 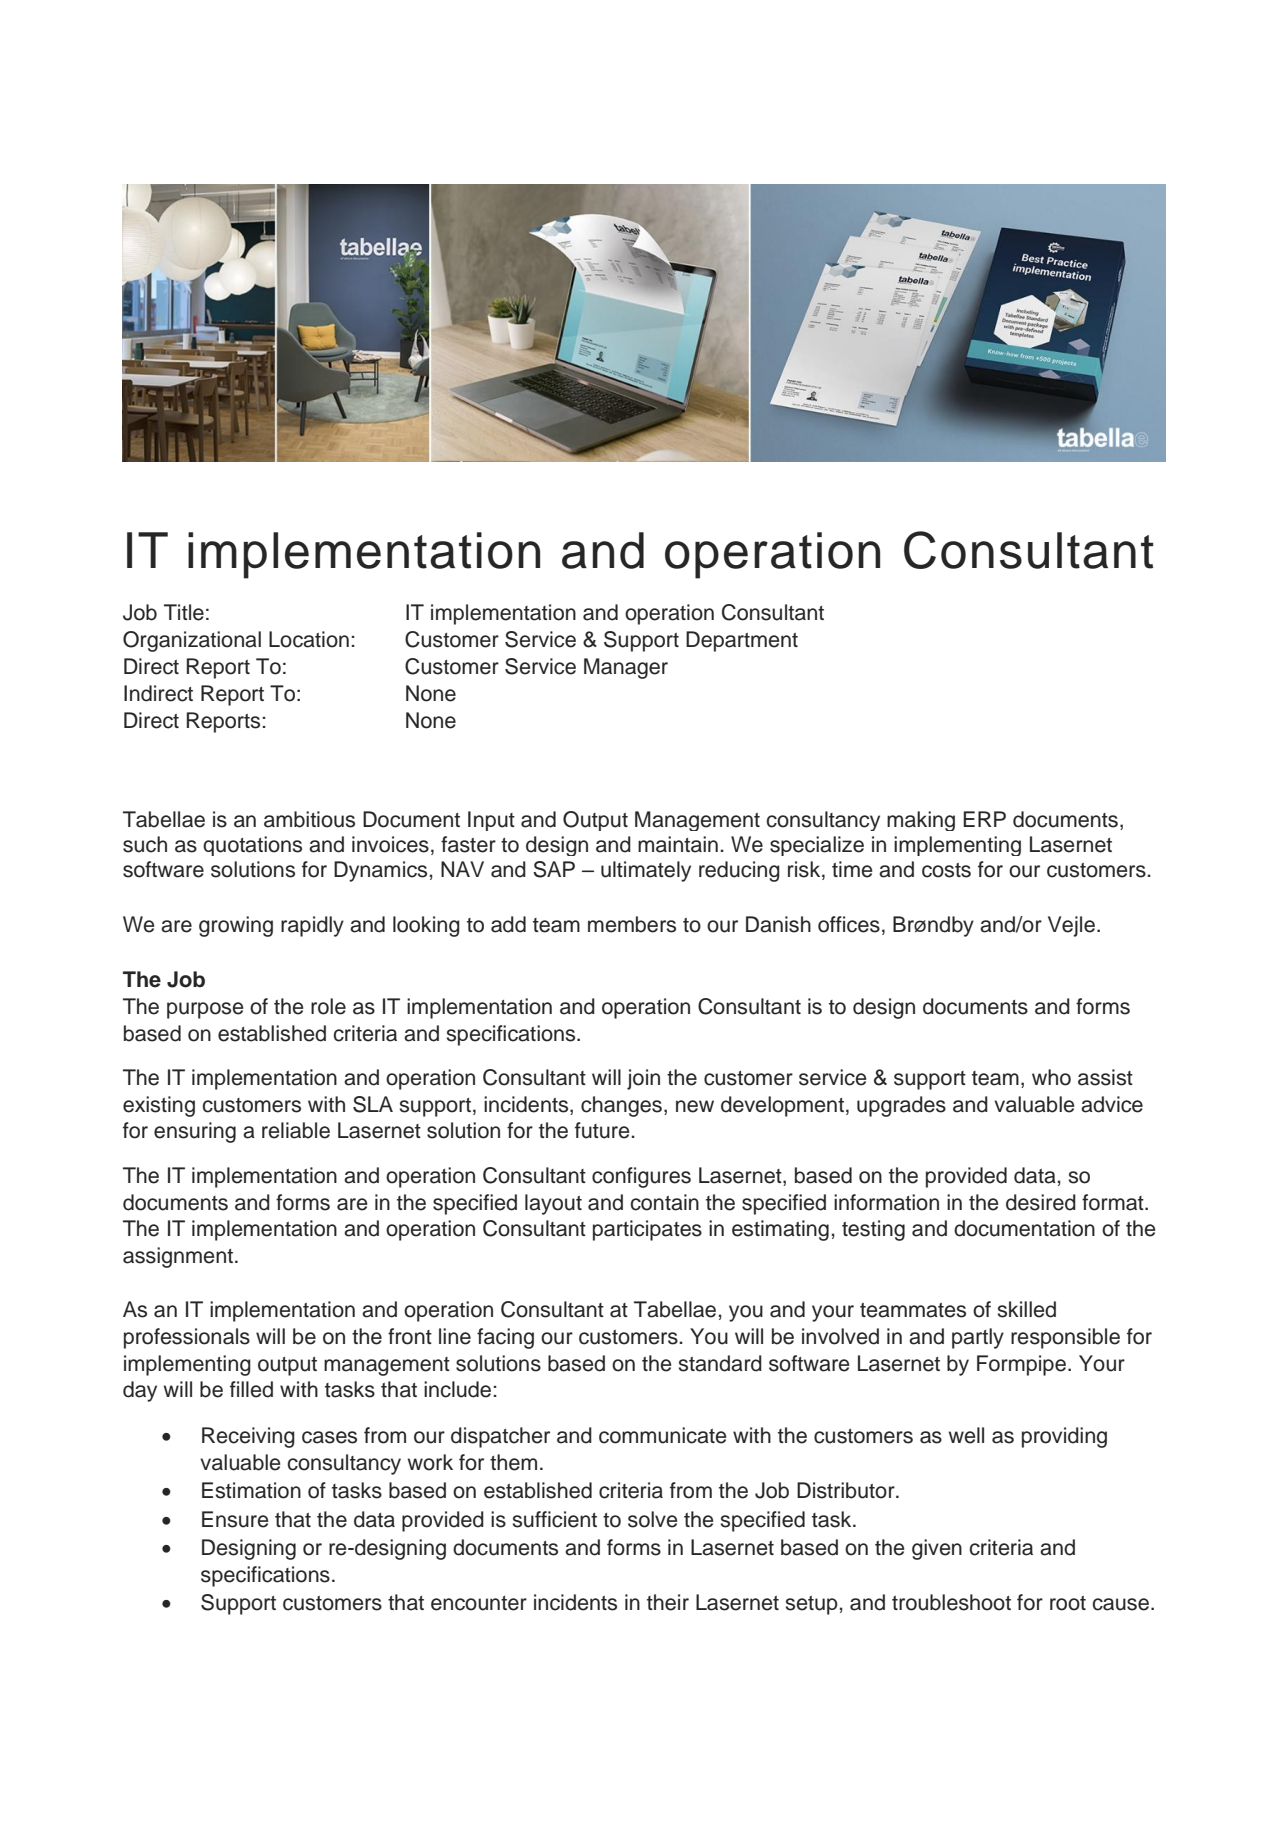 What do you see at coordinates (646, 871) in the image?
I see `ultimately` at bounding box center [646, 871].
